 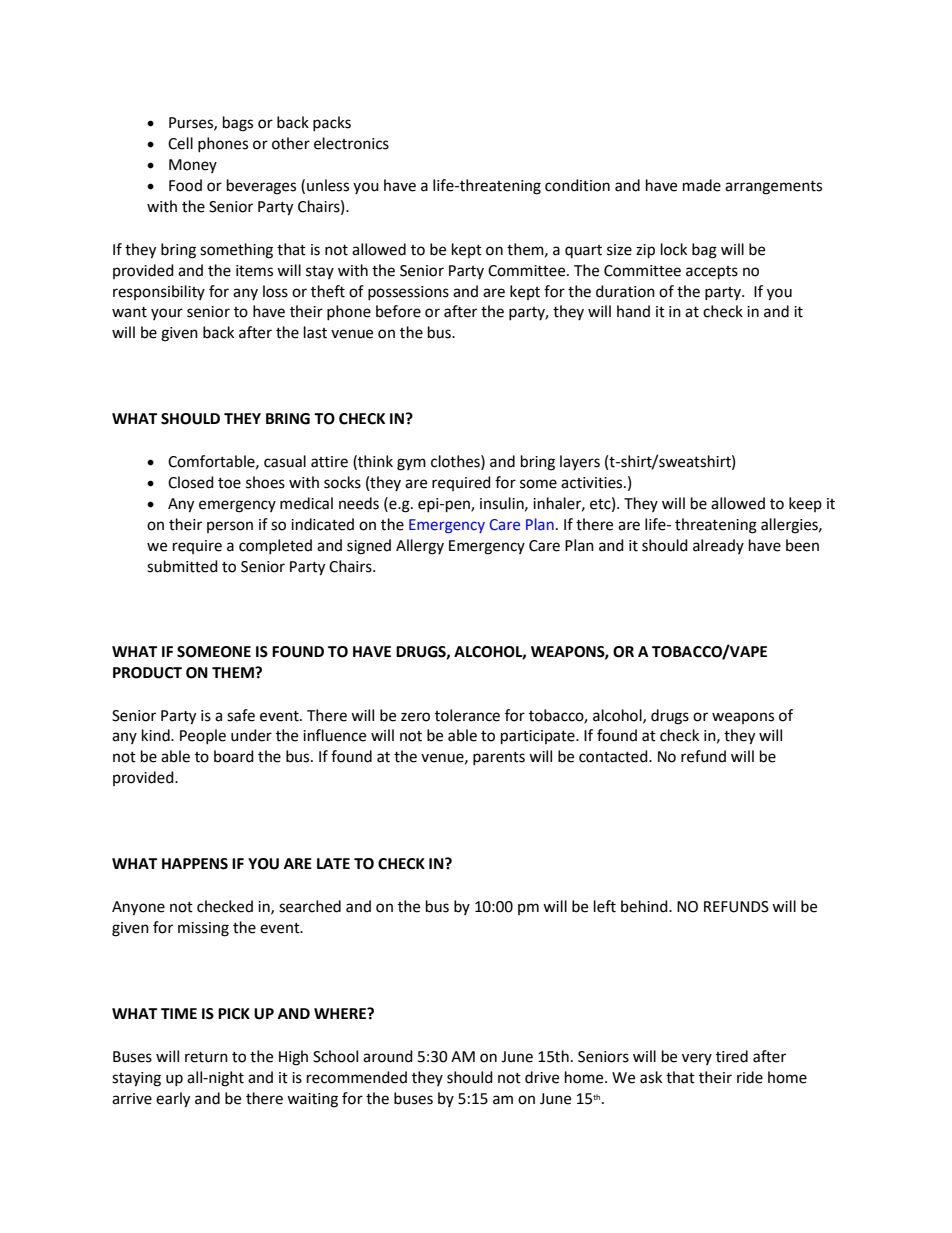 What do you see at coordinates (193, 166) in the image?
I see `Money` at bounding box center [193, 166].
